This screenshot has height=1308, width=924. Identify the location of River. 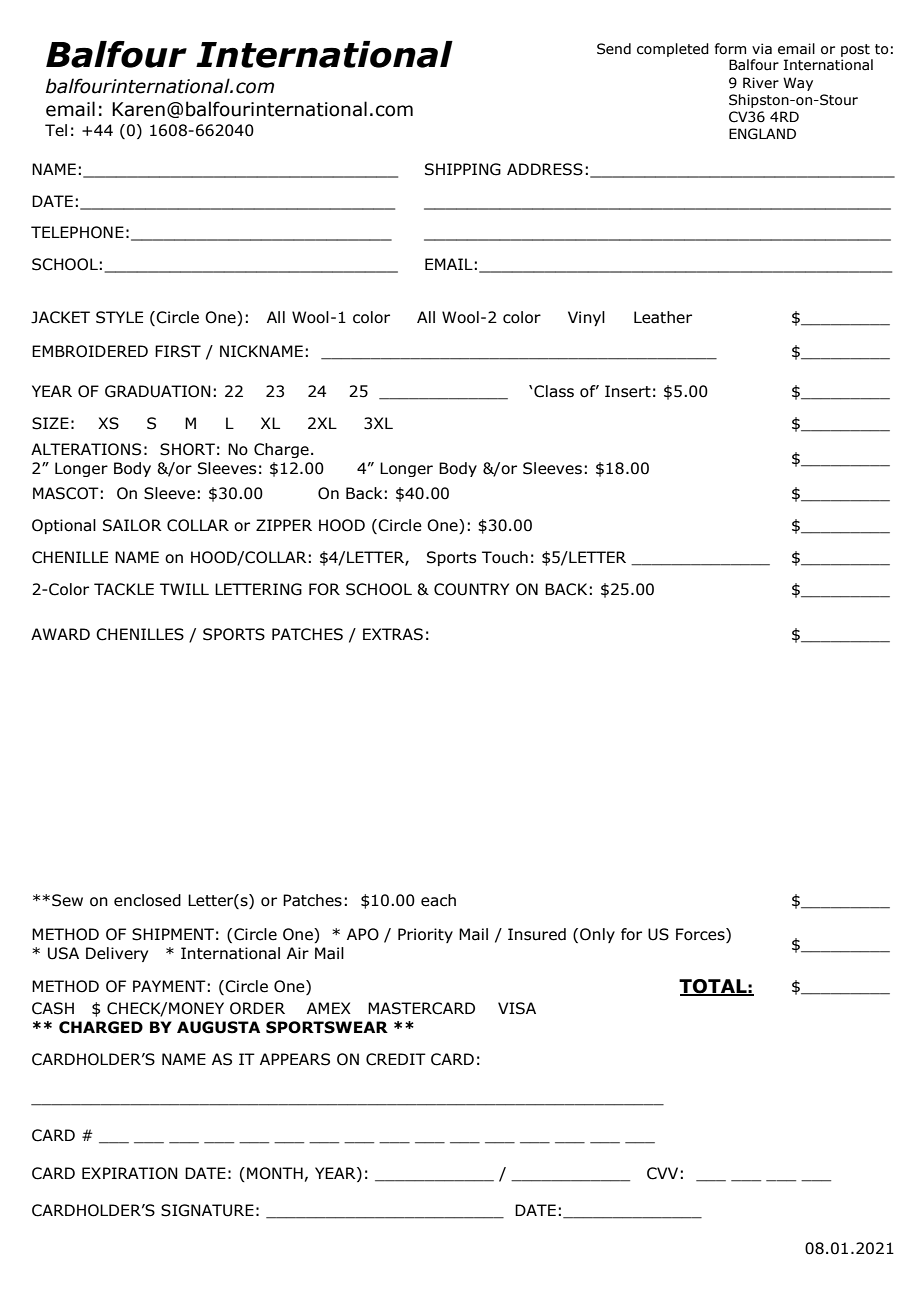
(761, 83).
